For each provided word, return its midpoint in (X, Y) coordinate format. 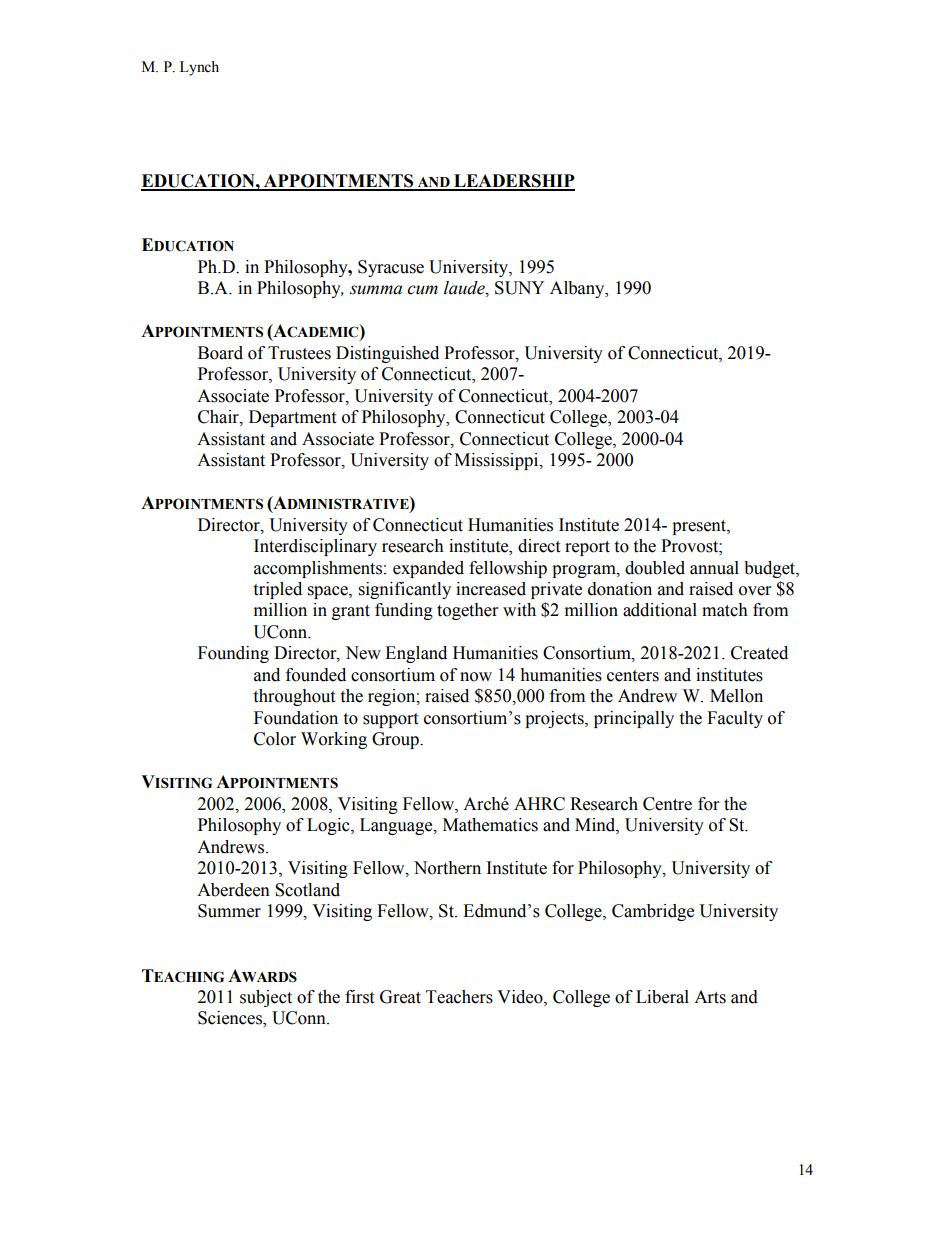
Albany (578, 289)
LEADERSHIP (513, 182)
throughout (294, 697)
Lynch (199, 68)
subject (266, 998)
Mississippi (497, 461)
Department (292, 418)
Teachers (459, 997)
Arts (710, 997)
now (476, 677)
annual (714, 568)
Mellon (736, 696)
